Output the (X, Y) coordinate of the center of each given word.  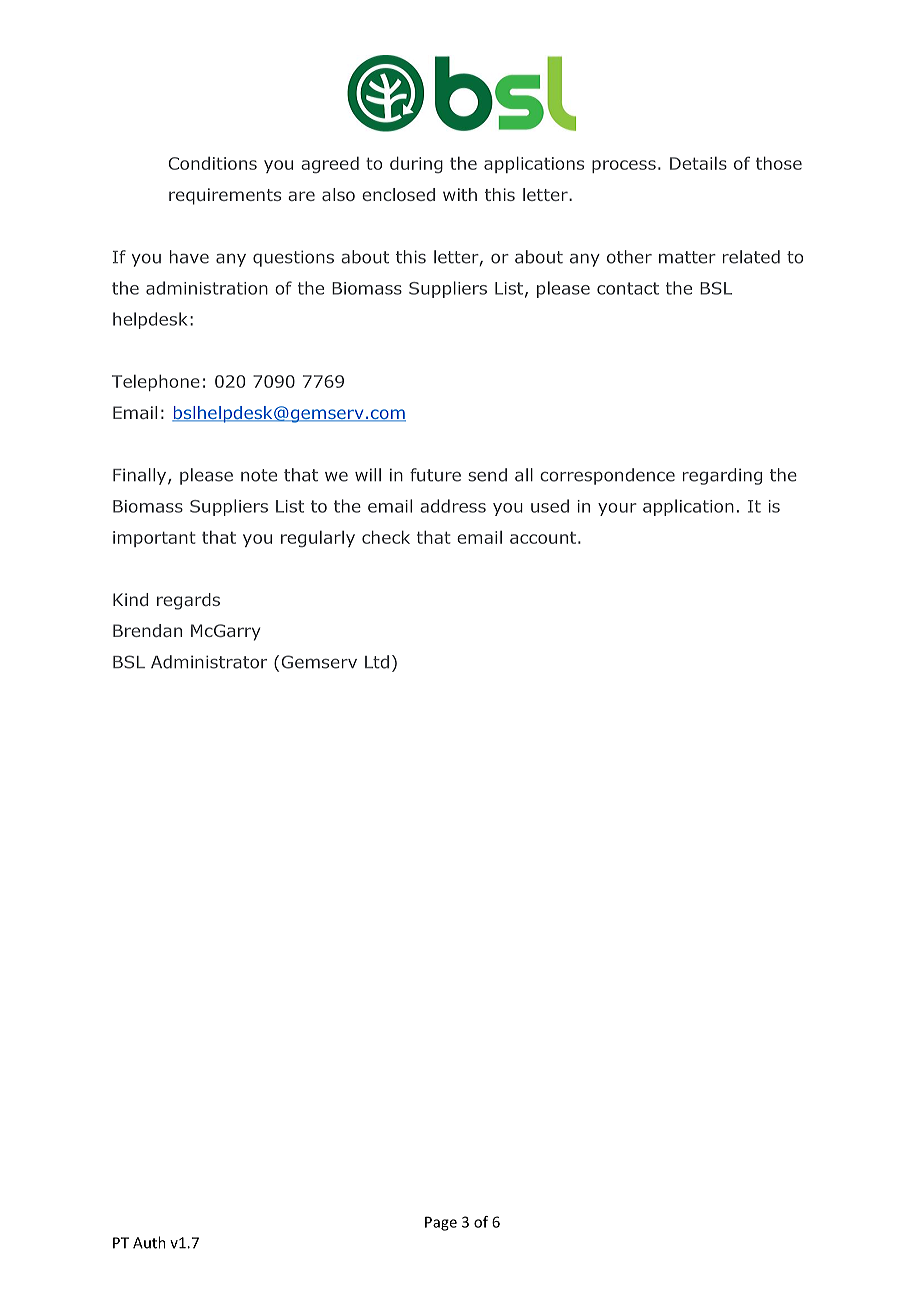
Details (698, 163)
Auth (149, 1242)
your (617, 509)
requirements (225, 196)
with (460, 194)
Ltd (377, 662)
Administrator (209, 662)
